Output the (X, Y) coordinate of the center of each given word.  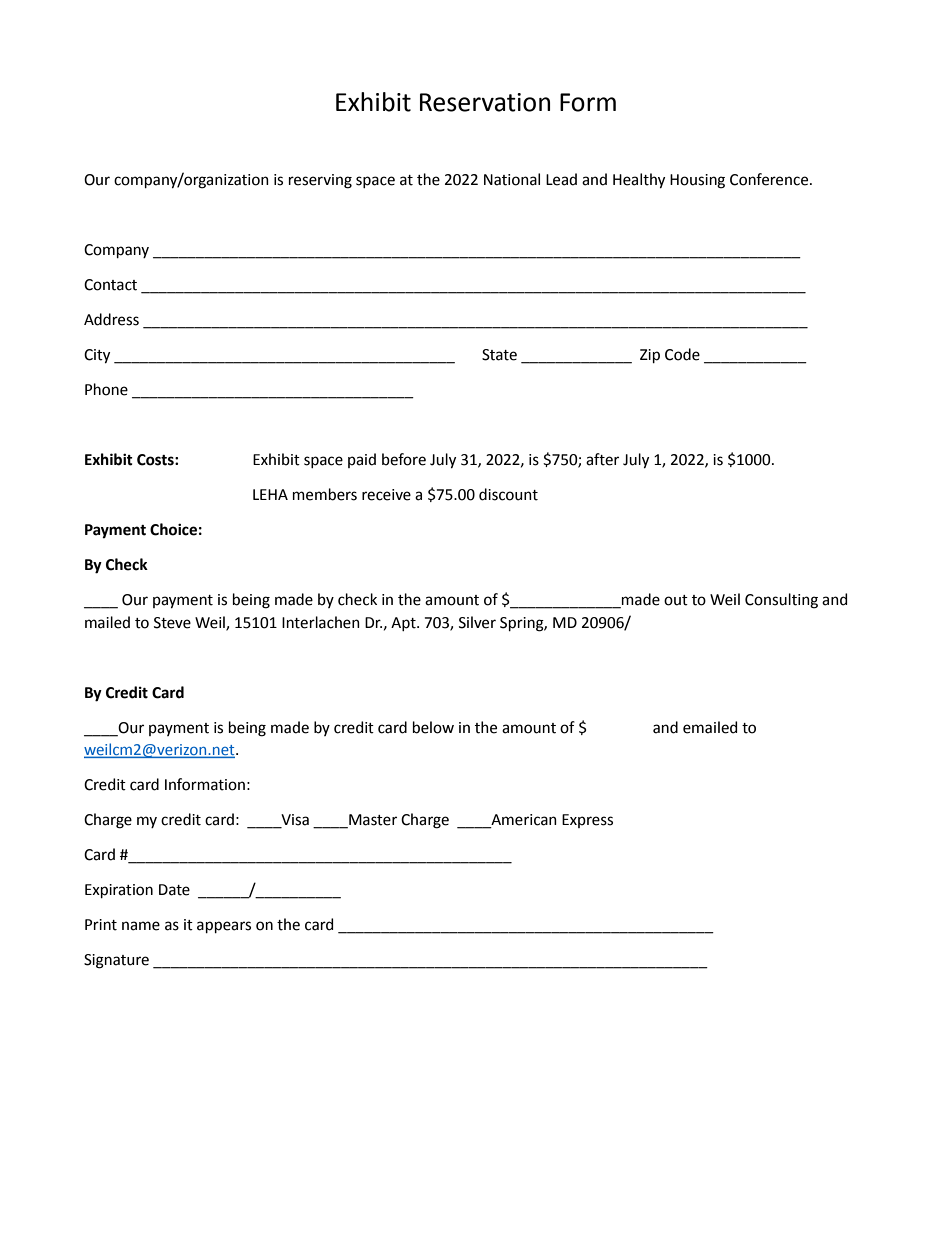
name (141, 926)
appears (224, 927)
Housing (697, 181)
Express (587, 821)
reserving (320, 181)
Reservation (485, 102)
